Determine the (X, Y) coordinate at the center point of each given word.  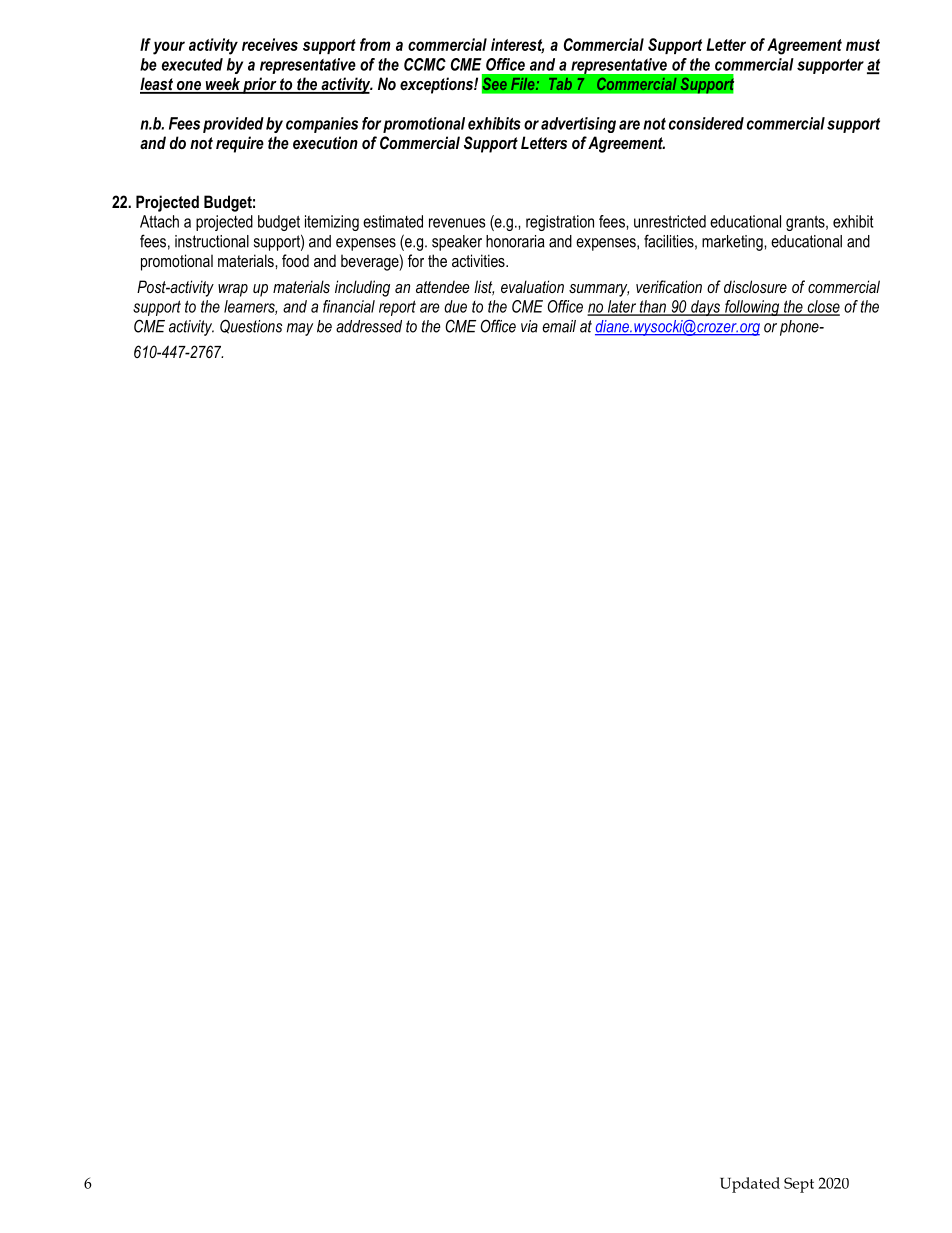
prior (260, 85)
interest (517, 45)
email (559, 326)
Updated (750, 1185)
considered (706, 123)
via (529, 326)
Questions (251, 326)
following (752, 308)
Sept (799, 1185)
